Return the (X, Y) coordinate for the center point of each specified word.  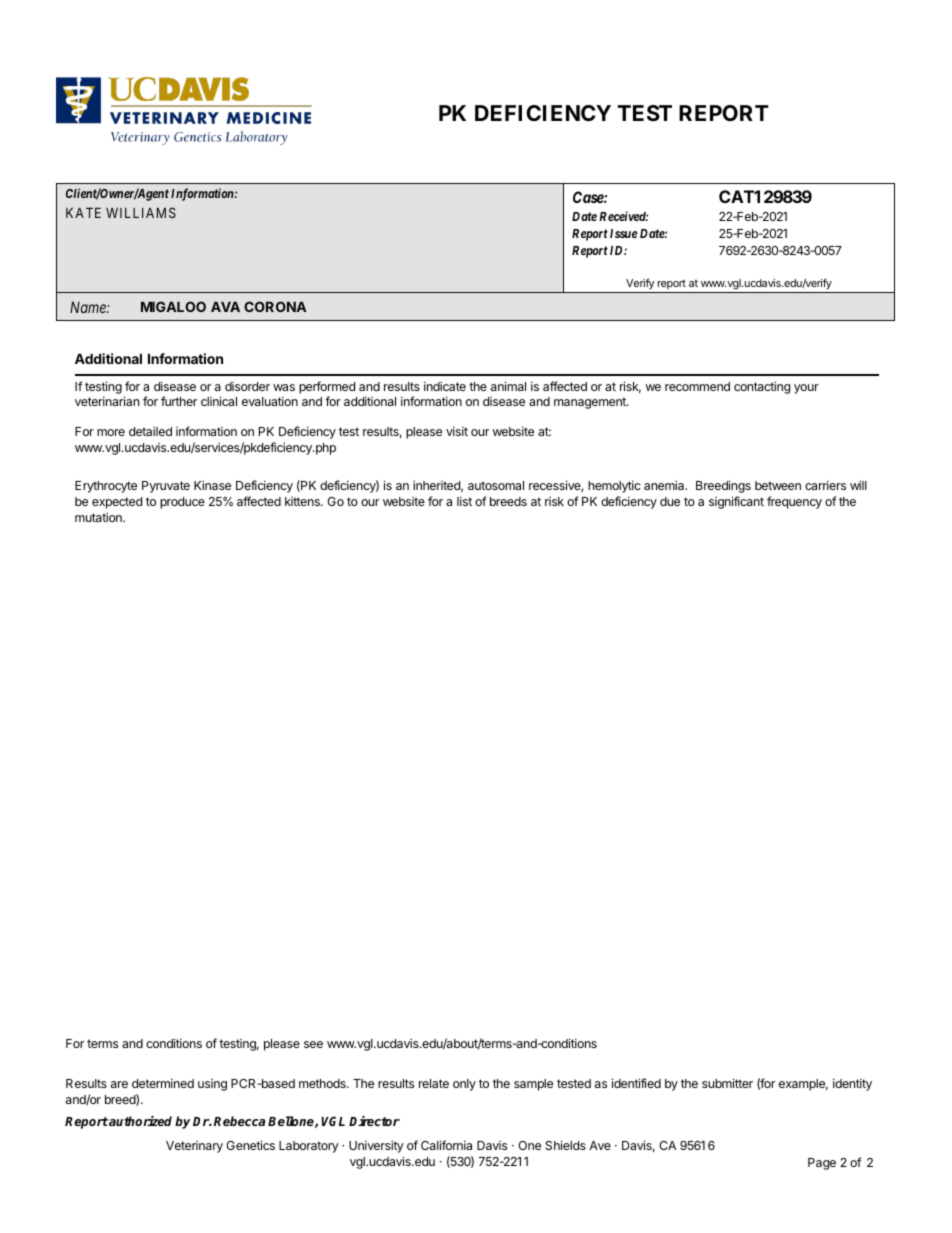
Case (589, 197)
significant (736, 502)
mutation (99, 517)
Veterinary (194, 1147)
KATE (83, 213)
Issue (624, 233)
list (464, 501)
